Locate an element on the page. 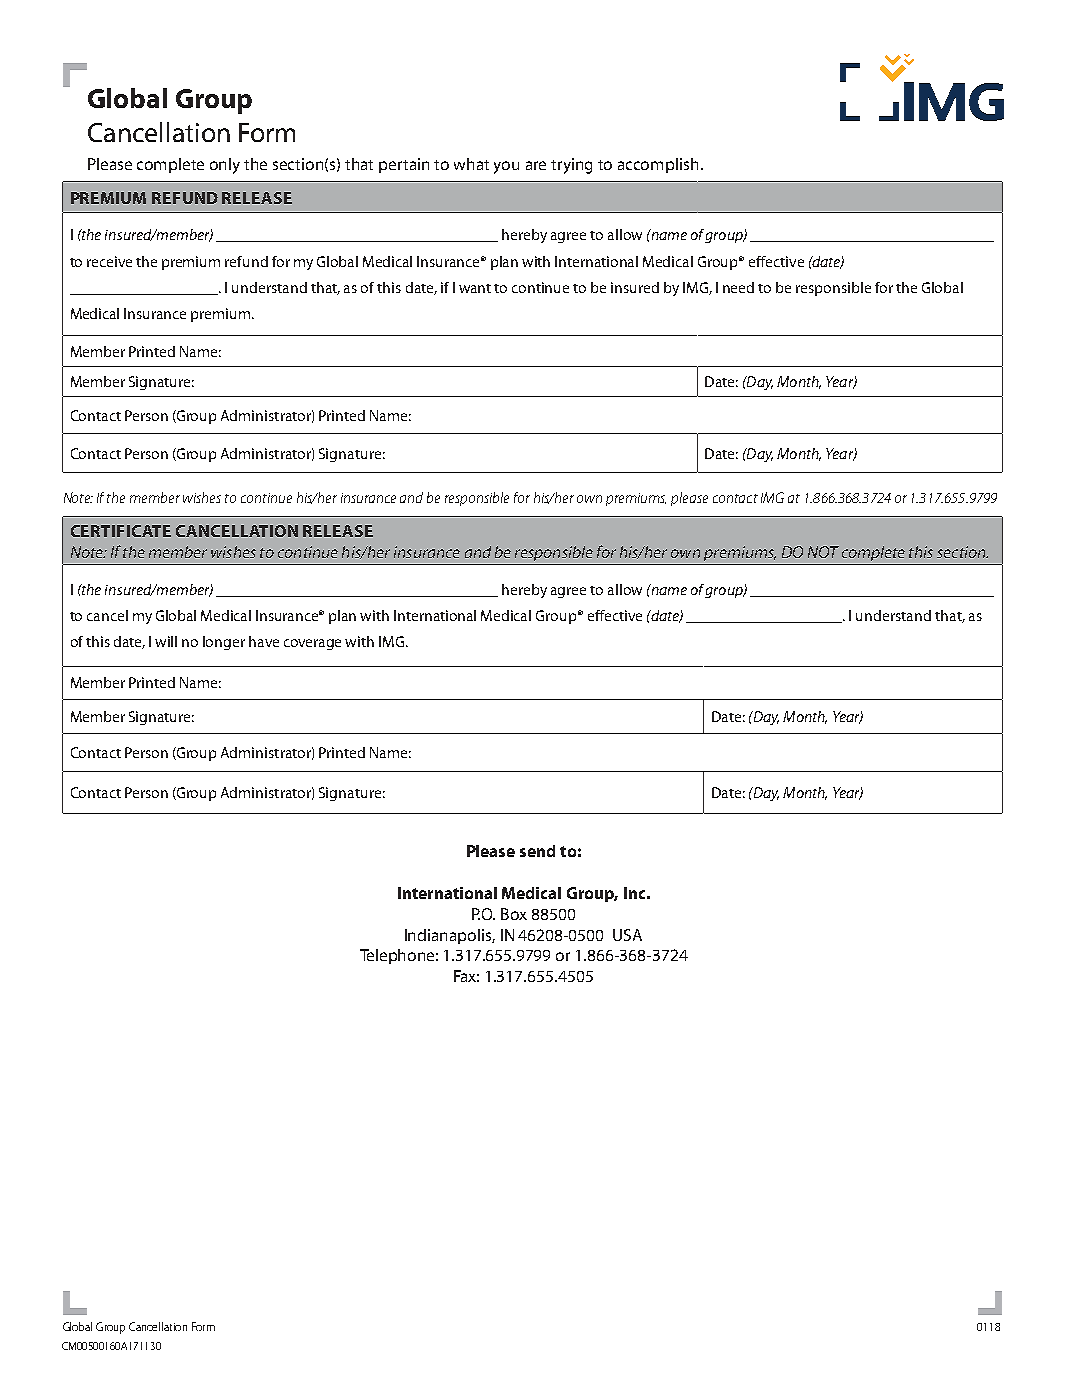 The image size is (1065, 1378). only is located at coordinates (225, 166).
